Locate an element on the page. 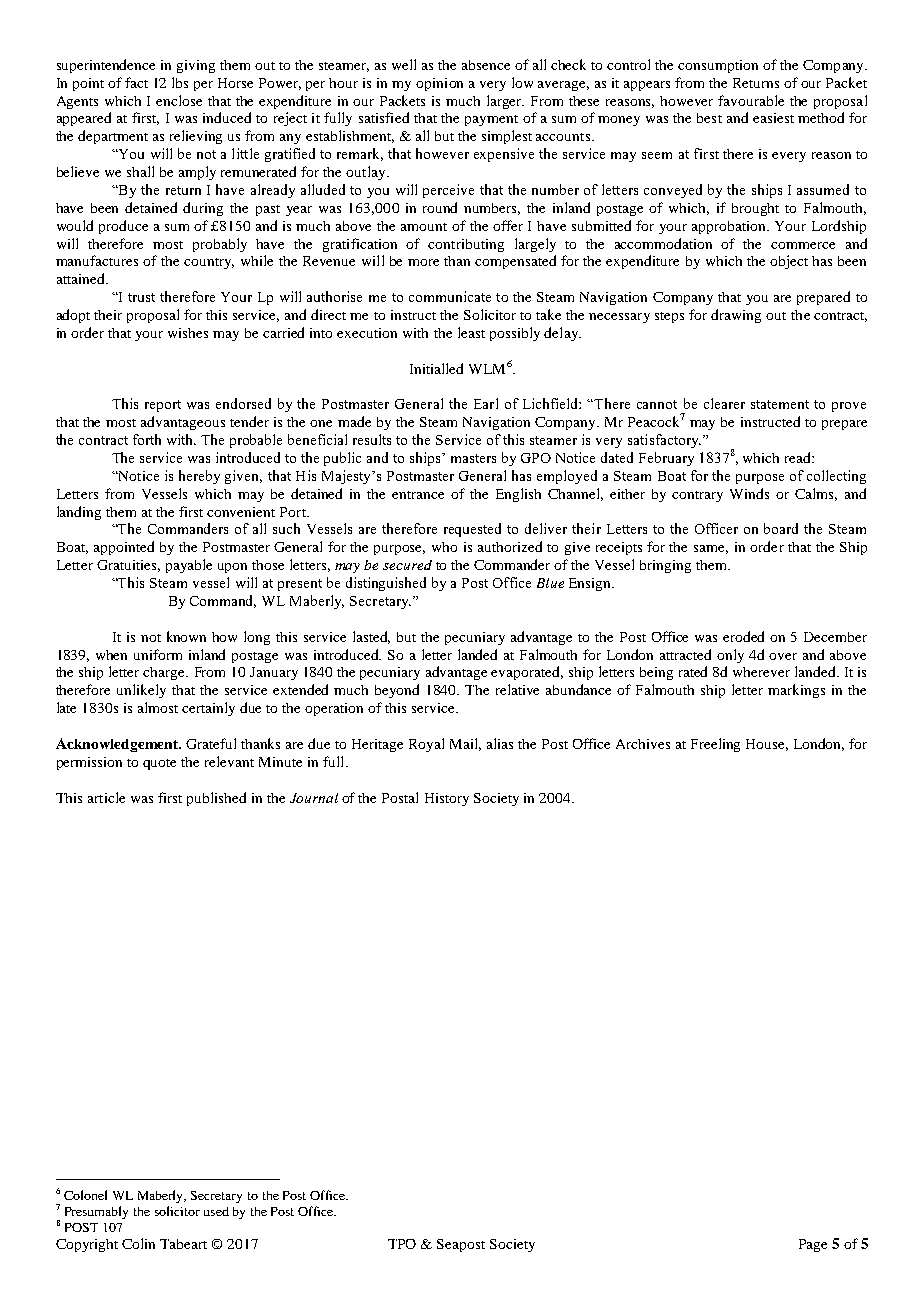 This image has width=924, height=1308. hereby is located at coordinates (199, 477).
